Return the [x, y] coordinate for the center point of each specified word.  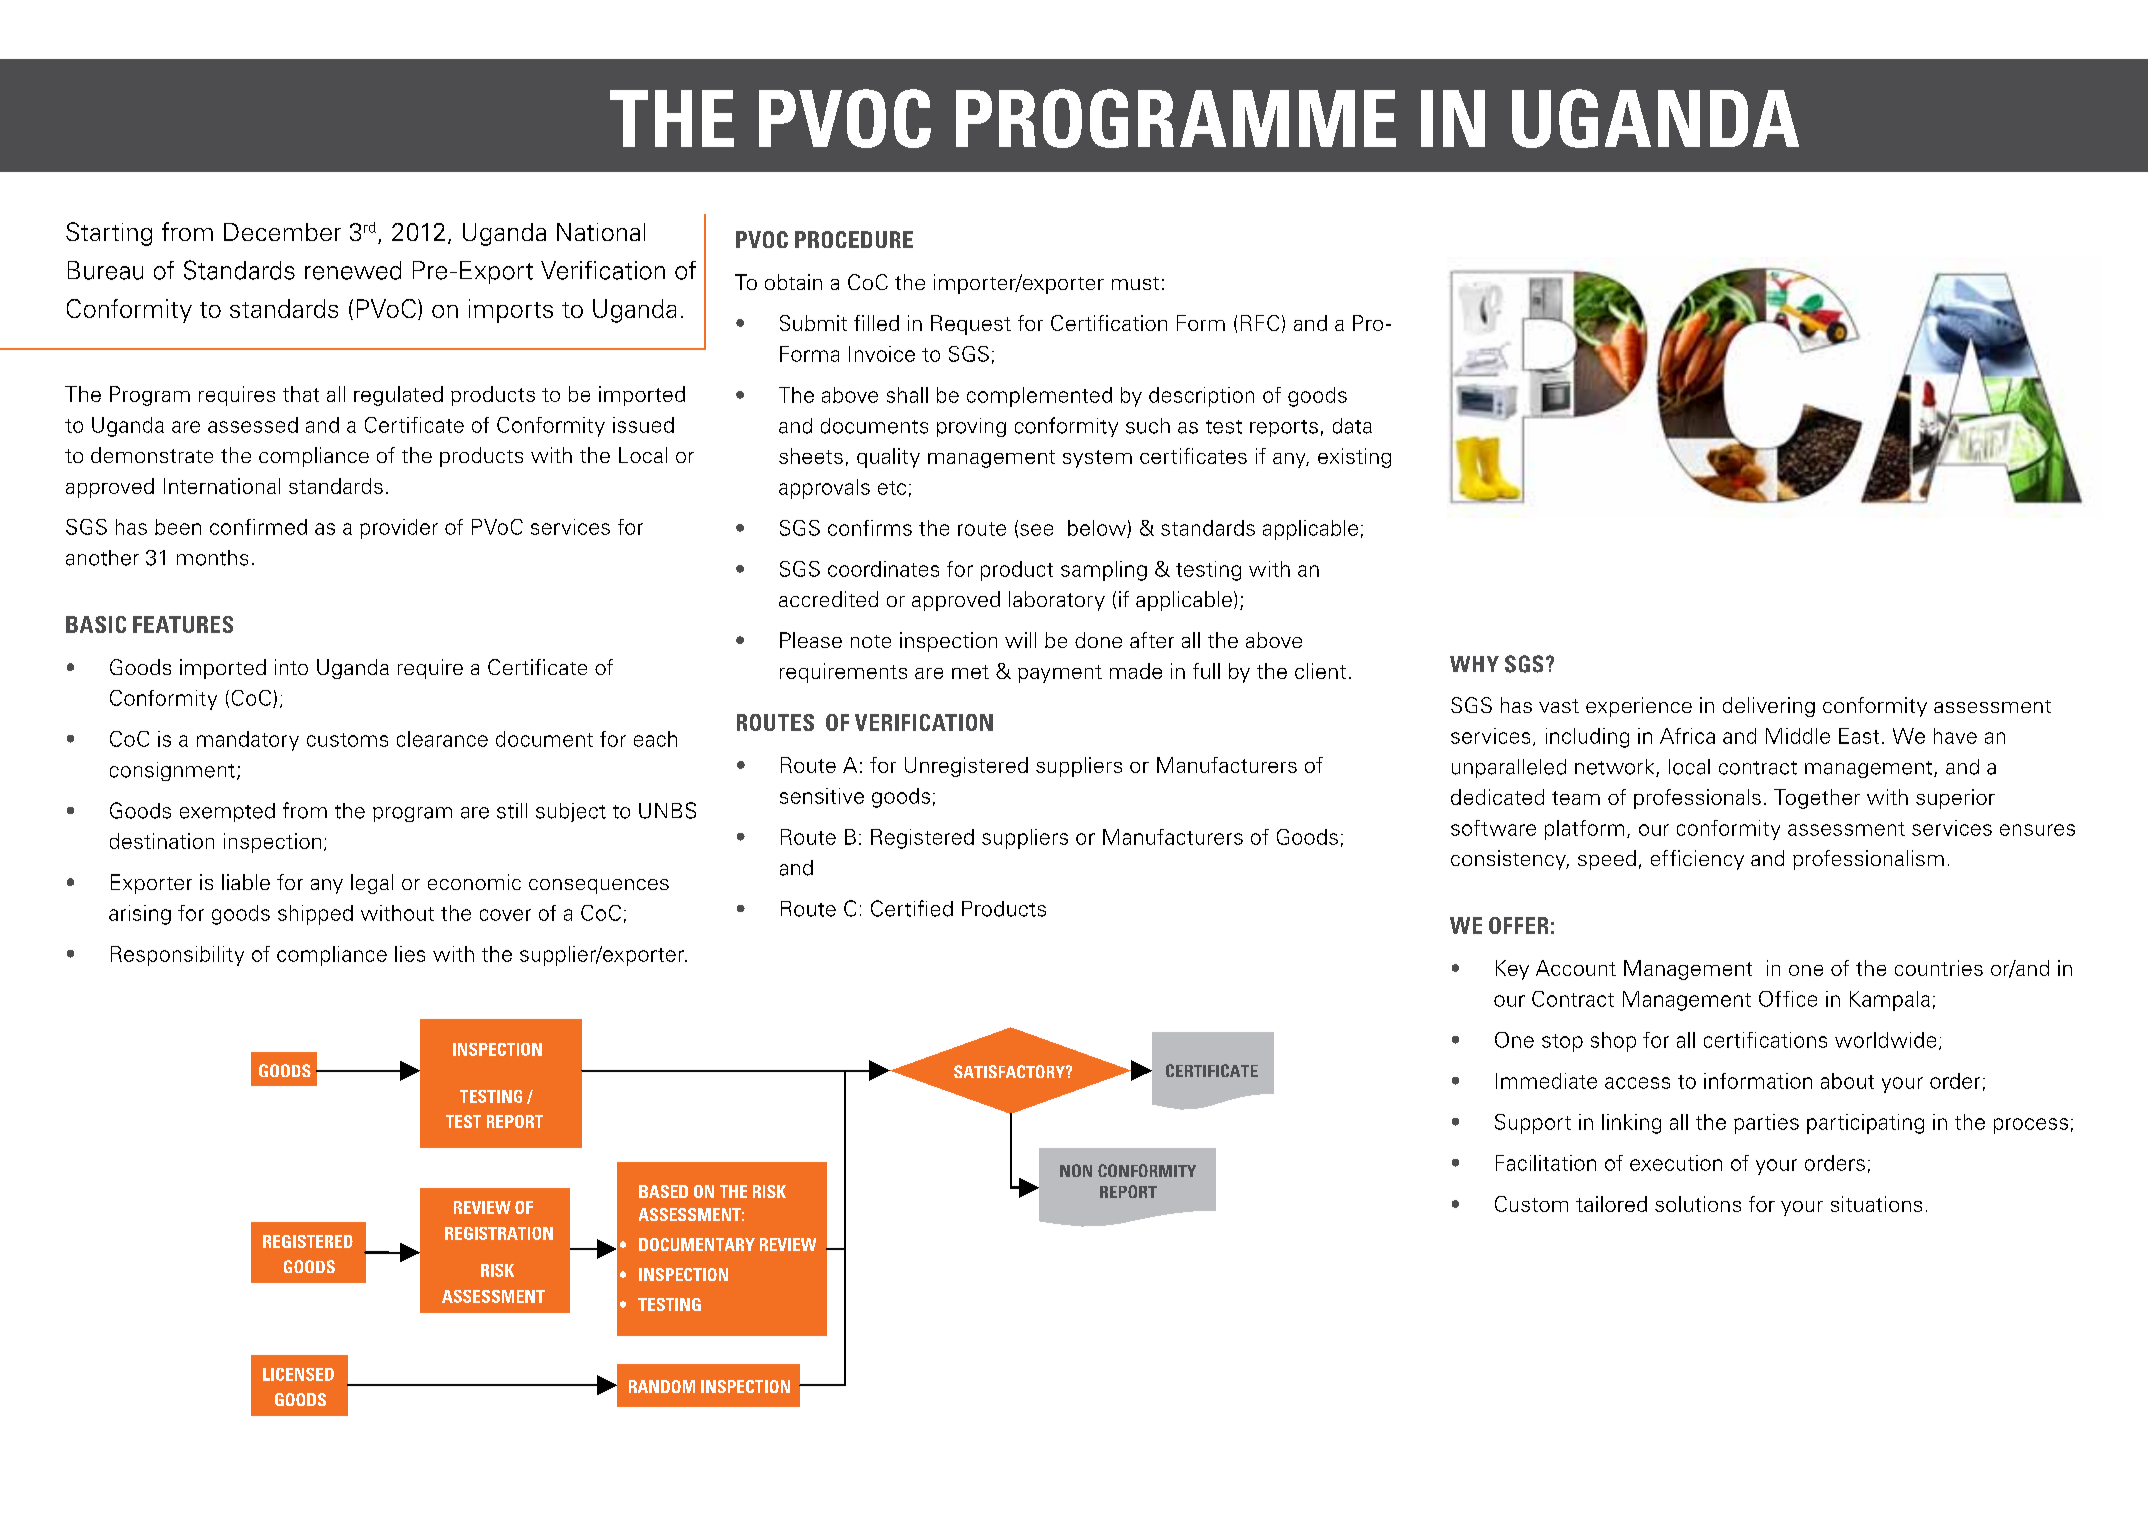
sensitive [822, 796]
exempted [227, 812]
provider [399, 529]
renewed [353, 270]
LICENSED [298, 1374]
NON [1076, 1170]
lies [410, 954]
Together [1817, 799]
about [1847, 1081]
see [1036, 530]
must [1135, 283]
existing [1354, 458]
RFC [1260, 323]
